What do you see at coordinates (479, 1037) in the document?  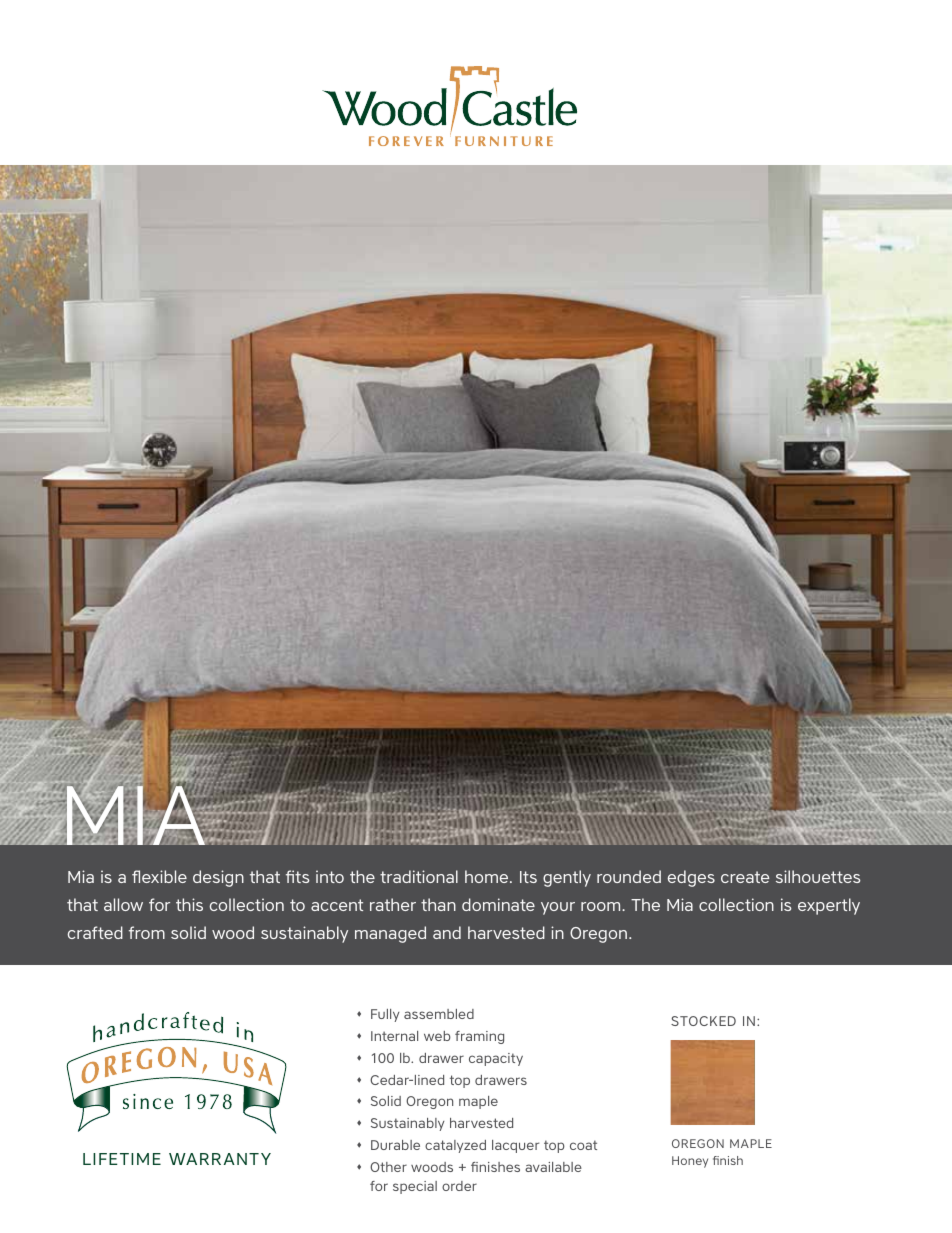 I see `framing` at bounding box center [479, 1037].
